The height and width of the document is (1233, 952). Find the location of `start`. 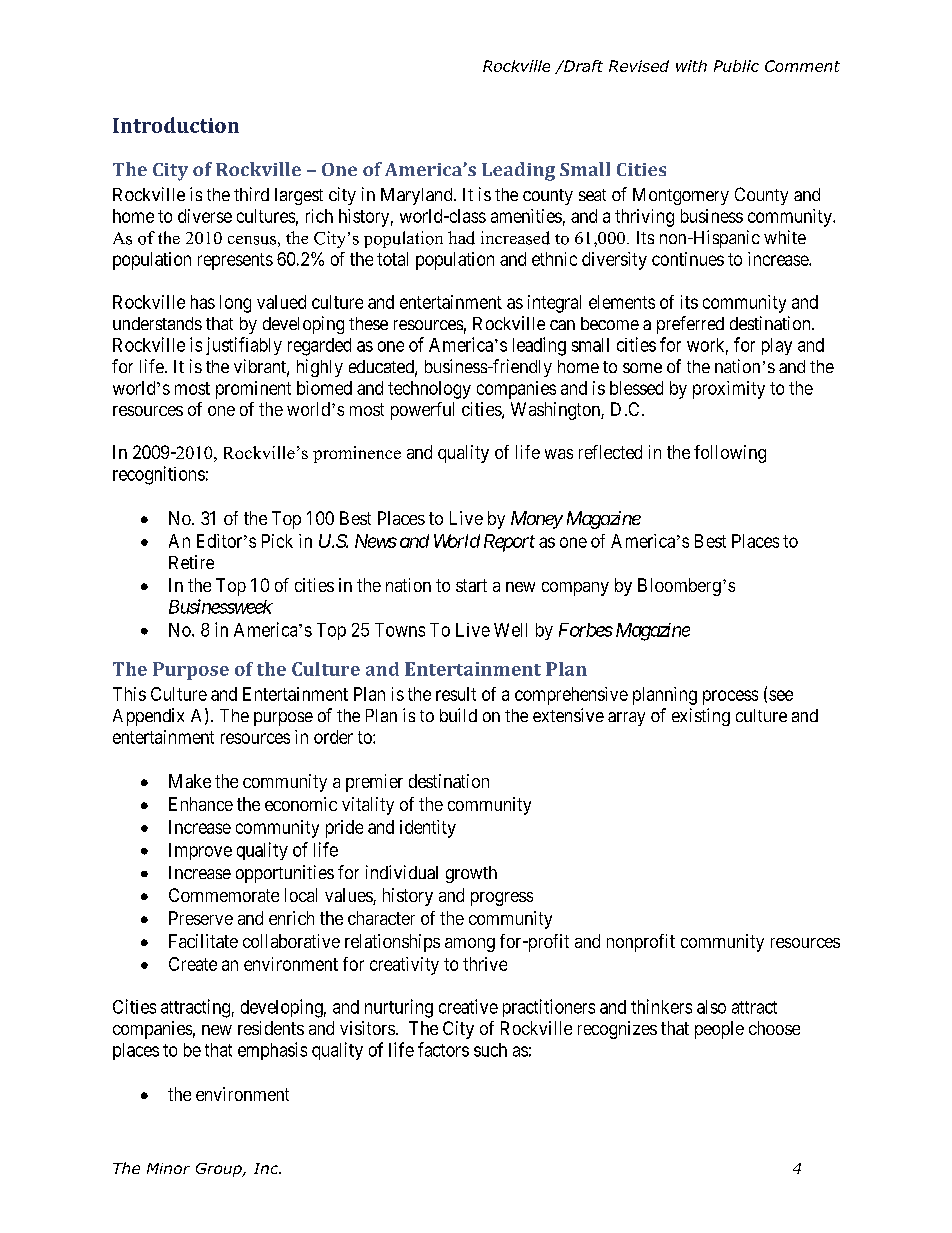

start is located at coordinates (471, 585).
